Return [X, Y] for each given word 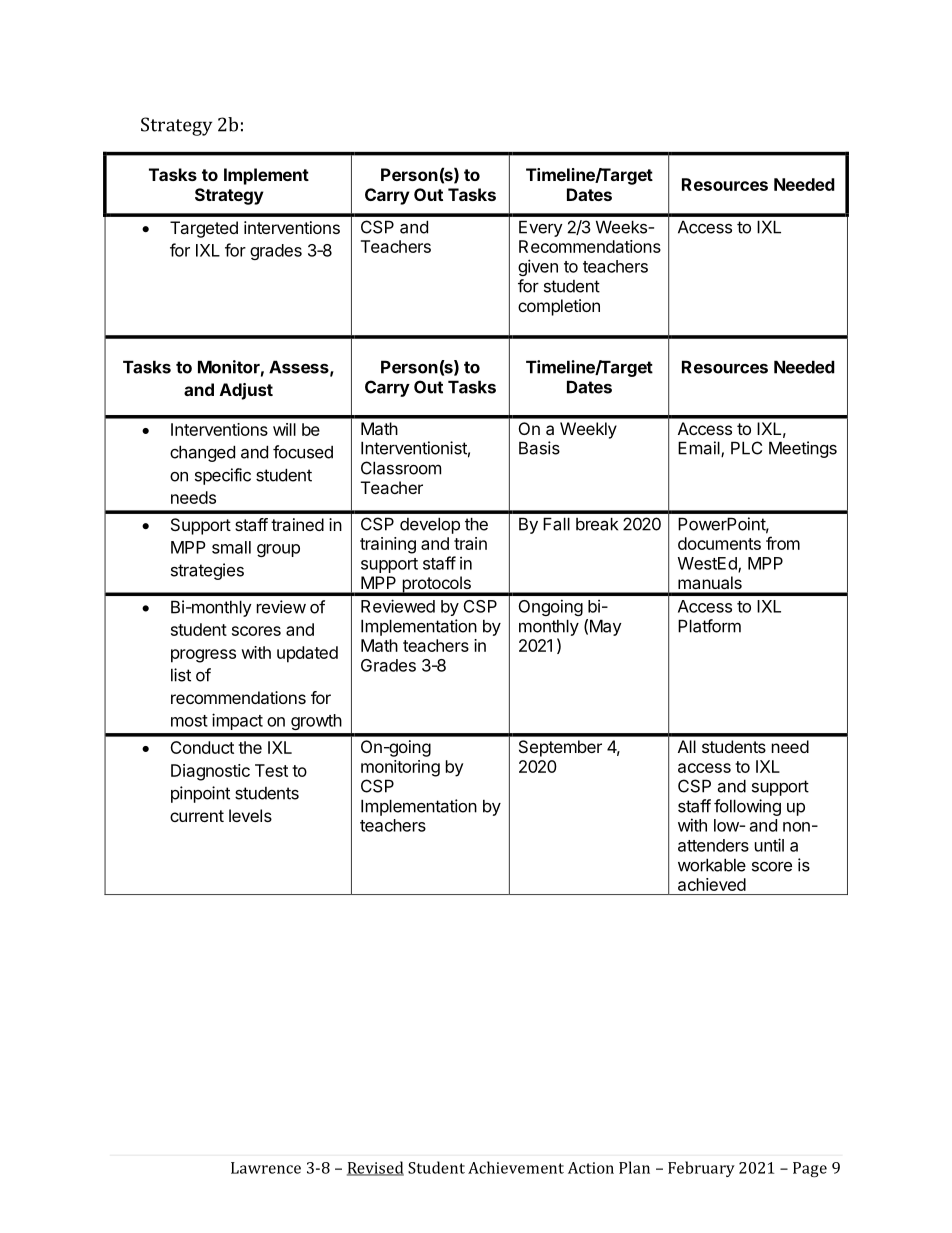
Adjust [246, 391]
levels [250, 815]
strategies [207, 571]
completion [559, 307]
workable [712, 865]
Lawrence [266, 1168]
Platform [709, 626]
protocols [436, 585]
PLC [746, 448]
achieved [712, 884]
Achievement [516, 1167]
